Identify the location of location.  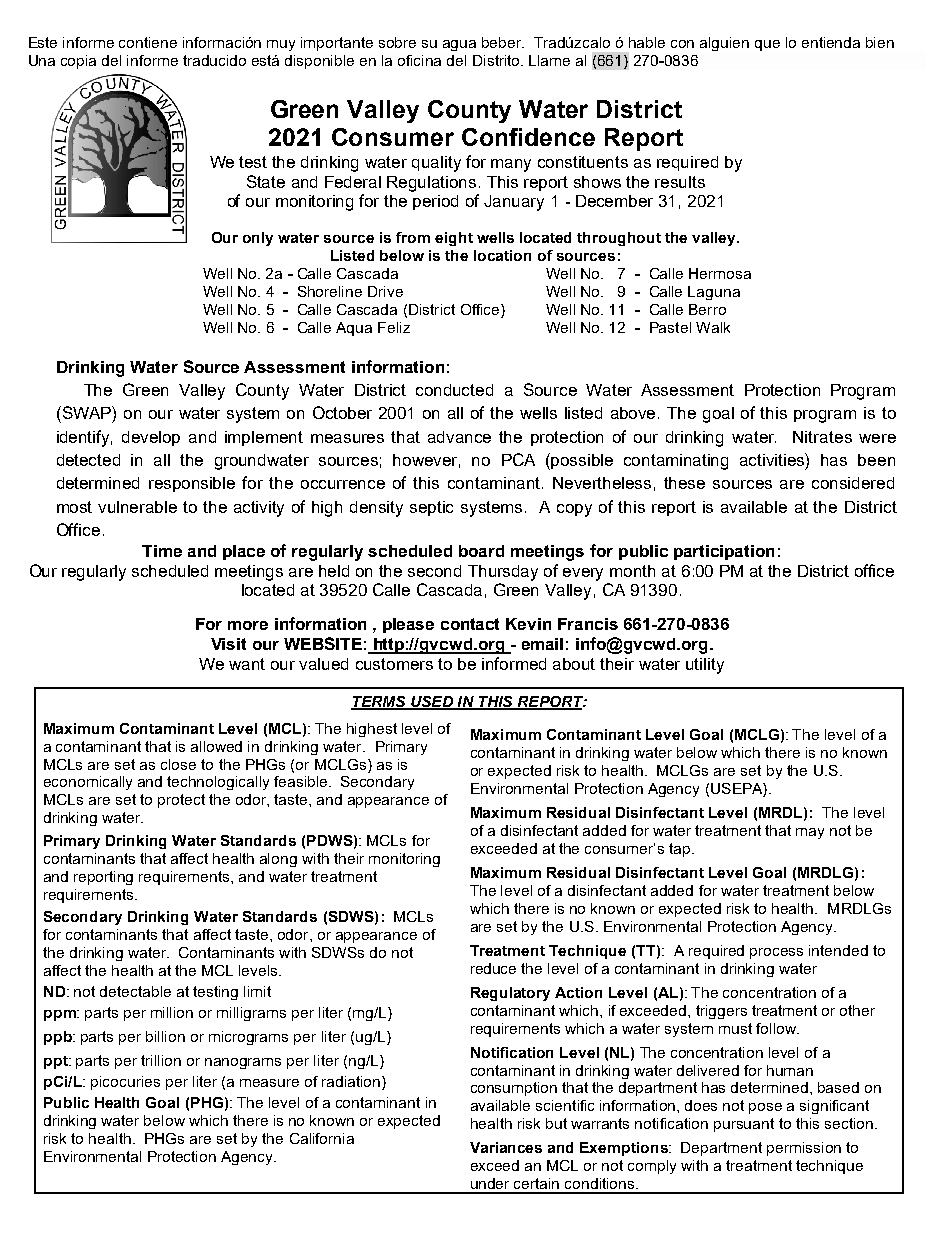
(502, 255).
